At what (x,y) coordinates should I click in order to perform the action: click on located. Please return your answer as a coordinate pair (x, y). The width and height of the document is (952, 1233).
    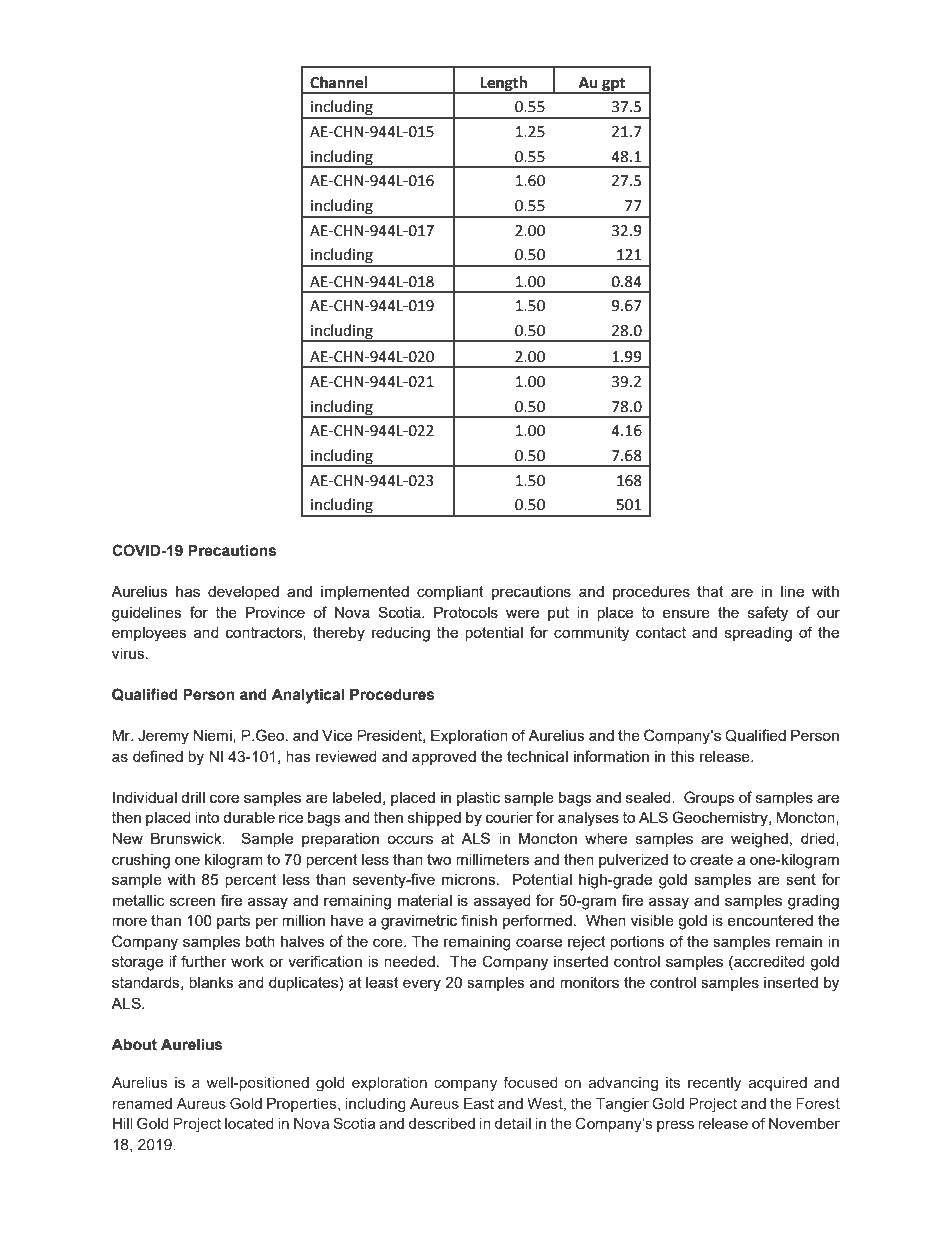
    Looking at the image, I should click on (249, 1123).
